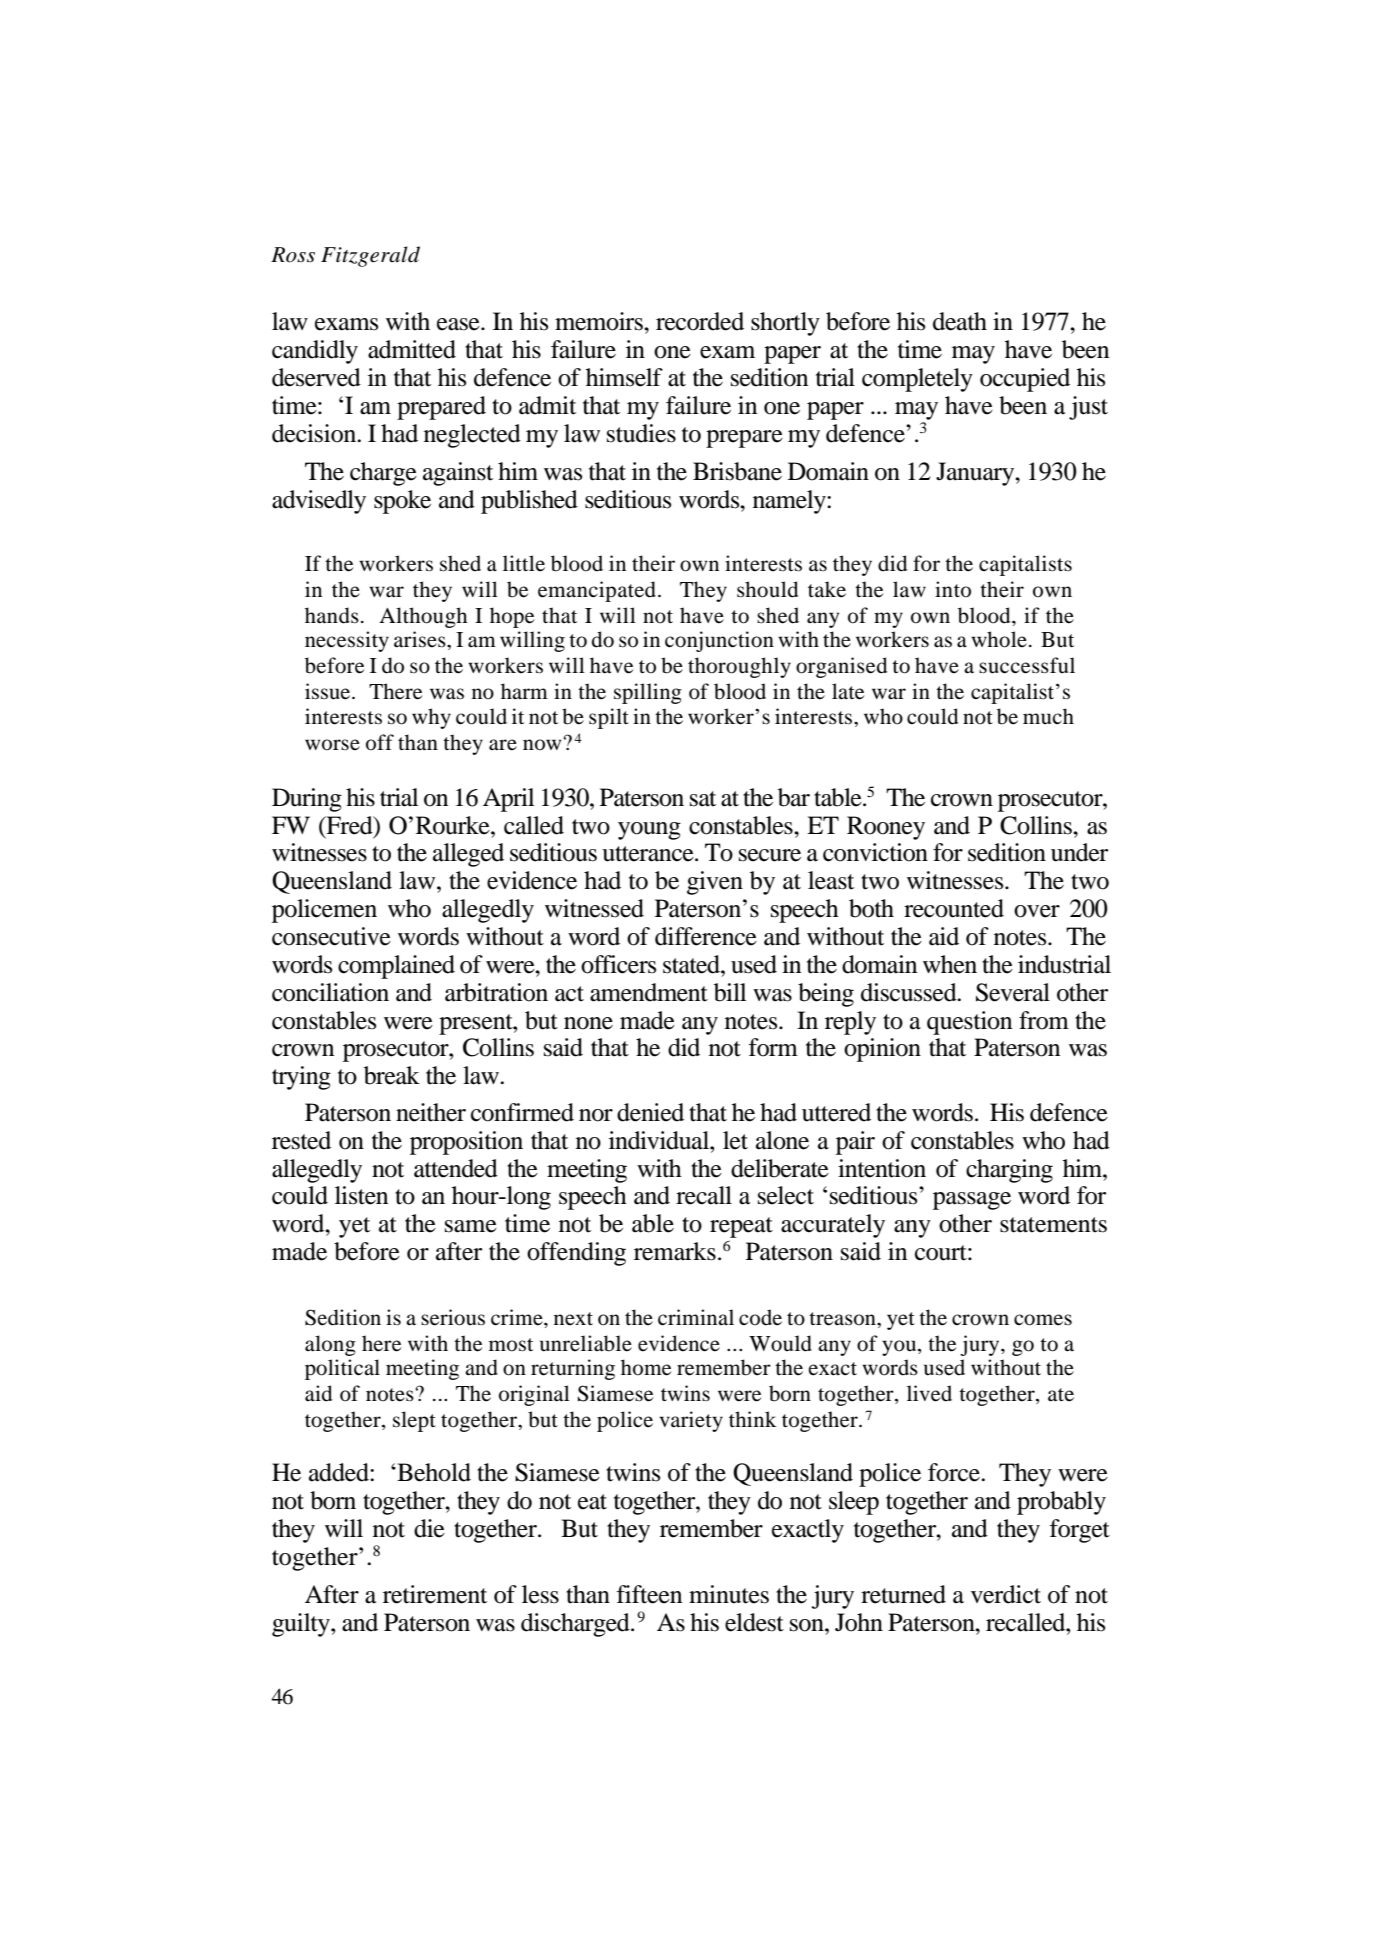 This image has height=1955, width=1384. Describe the element at coordinates (648, 693) in the image. I see `spilling` at that location.
